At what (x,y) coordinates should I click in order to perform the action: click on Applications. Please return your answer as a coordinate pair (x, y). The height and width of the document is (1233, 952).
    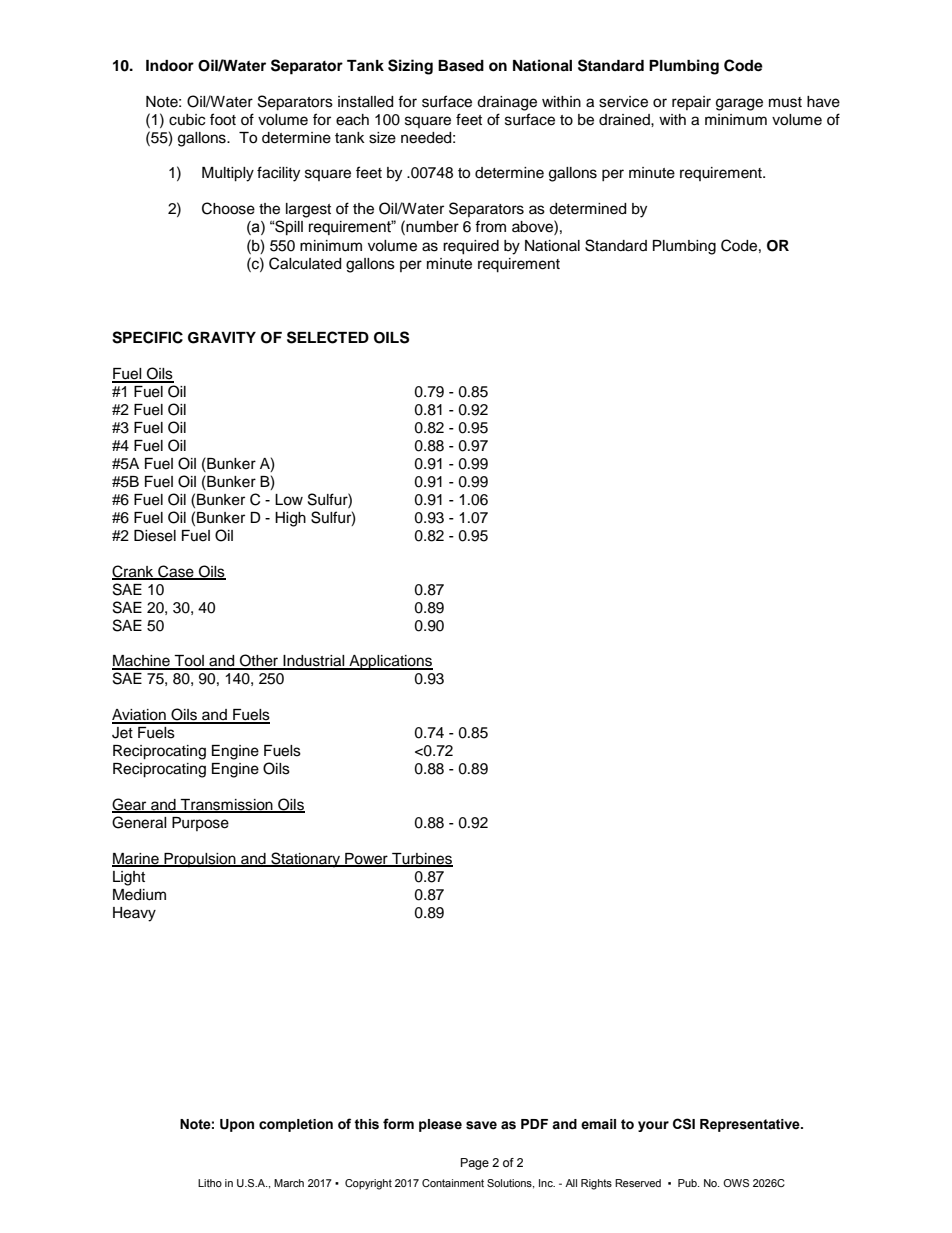
    Looking at the image, I should click on (390, 662).
